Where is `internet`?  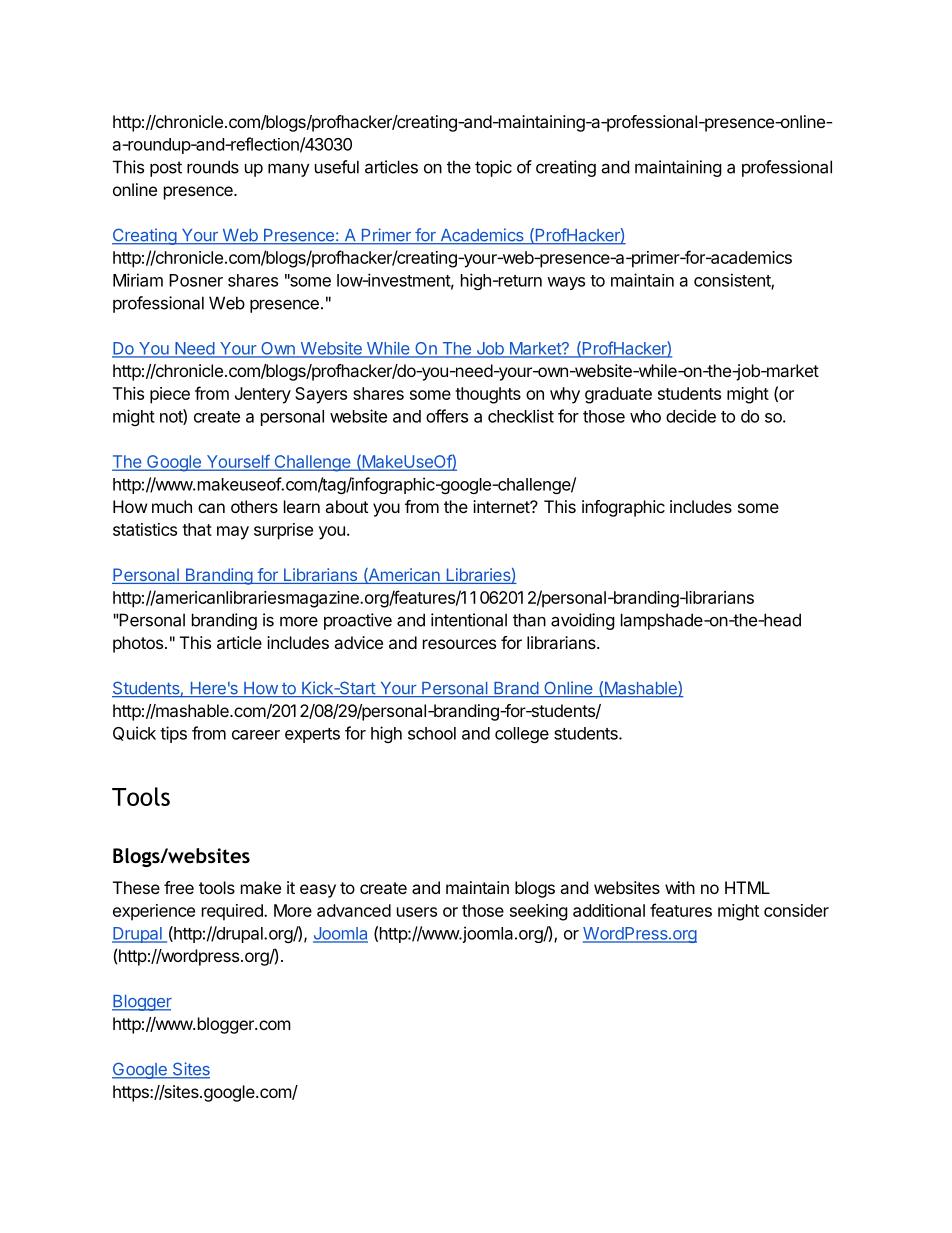 internet is located at coordinates (502, 506).
